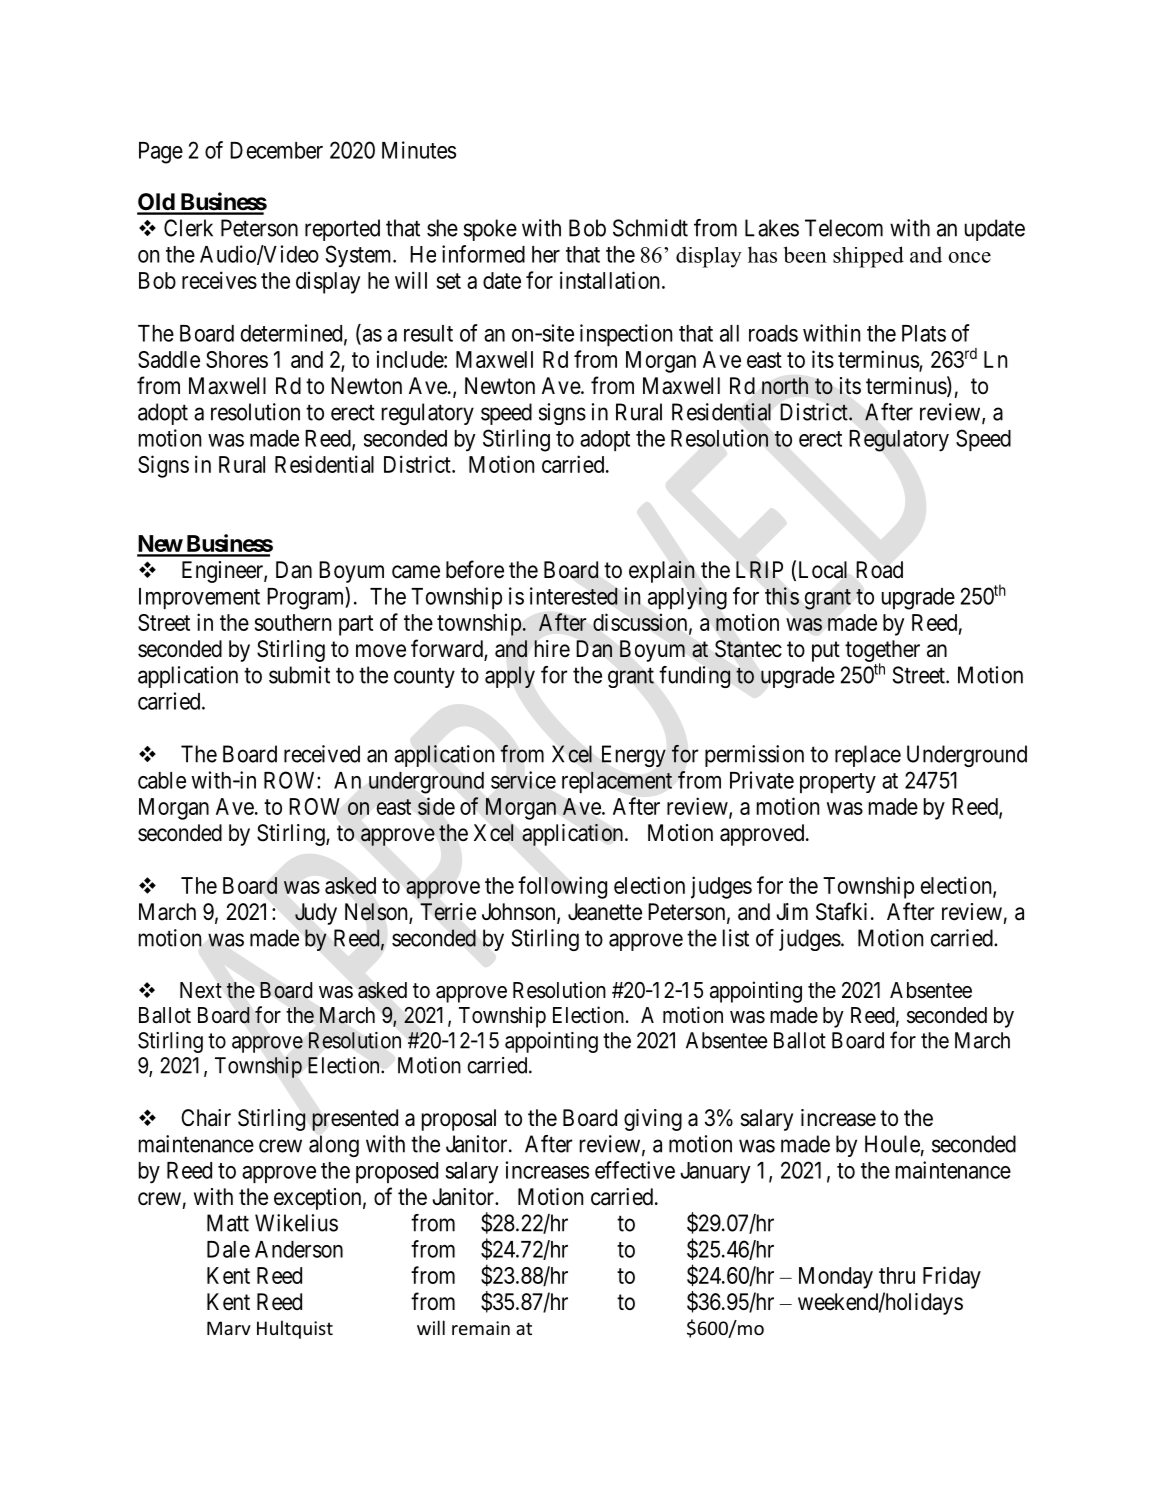 The width and height of the page is (1166, 1509). I want to click on service, so click(523, 780).
